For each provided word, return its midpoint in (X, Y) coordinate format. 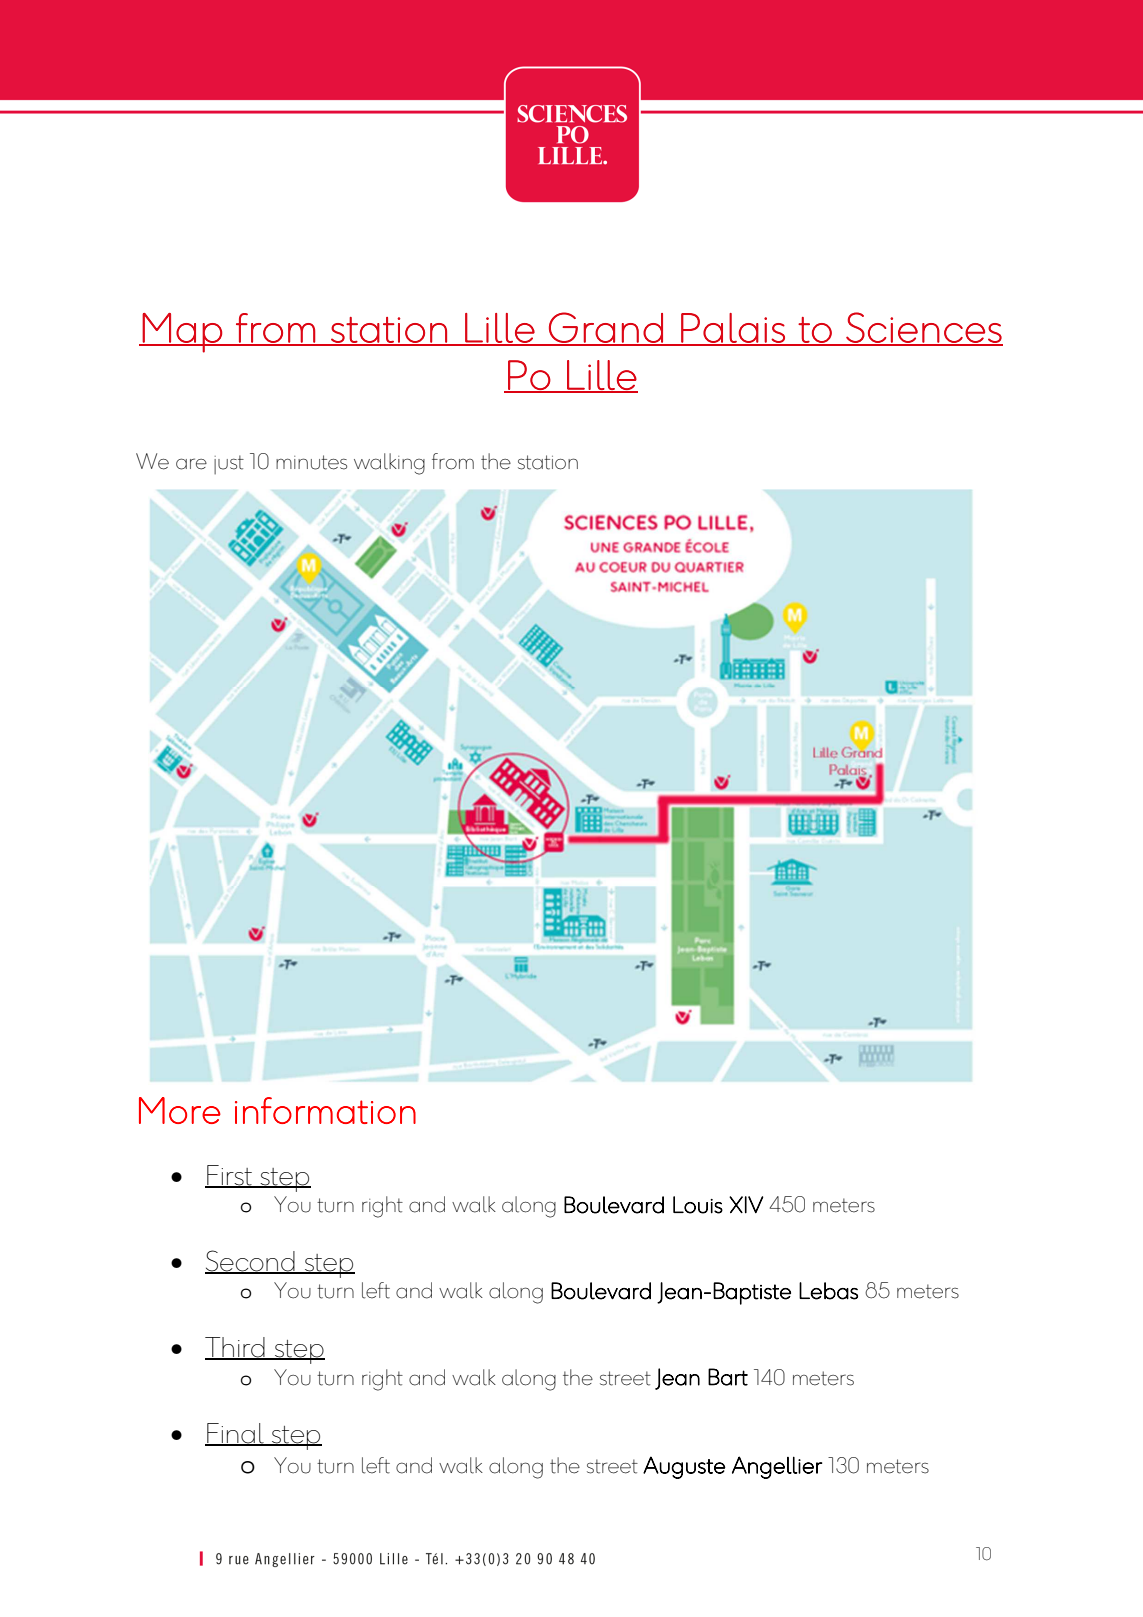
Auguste (684, 1467)
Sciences (923, 328)
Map (182, 333)
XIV (746, 1205)
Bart (728, 1377)
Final (235, 1434)
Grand (606, 328)
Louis (698, 1205)
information (325, 1110)
